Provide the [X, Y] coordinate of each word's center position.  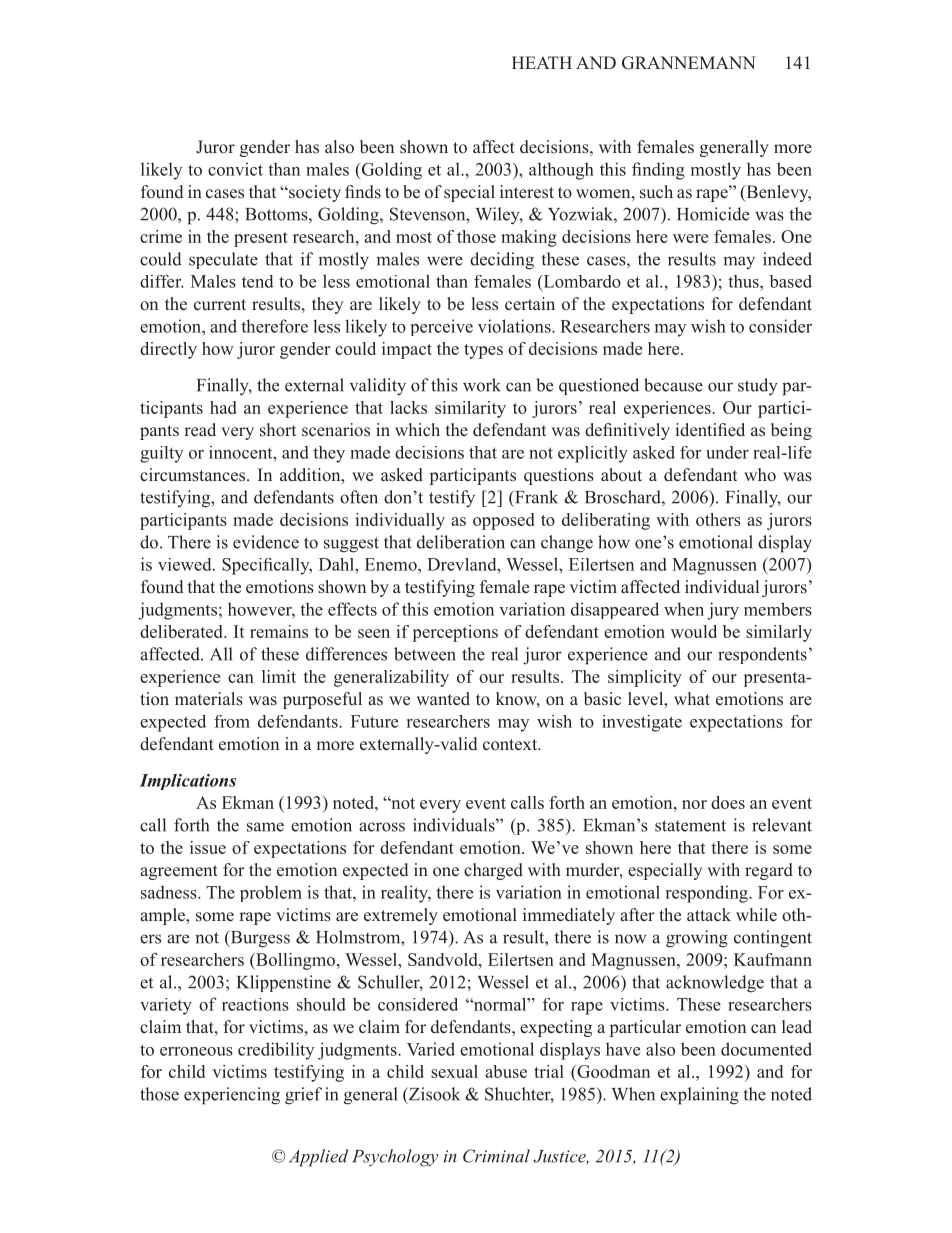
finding [658, 171]
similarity [470, 409]
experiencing [232, 1096]
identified [710, 429]
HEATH [542, 62]
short [278, 430]
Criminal [496, 1156]
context [511, 745]
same [265, 827]
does [728, 802]
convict [235, 169]
